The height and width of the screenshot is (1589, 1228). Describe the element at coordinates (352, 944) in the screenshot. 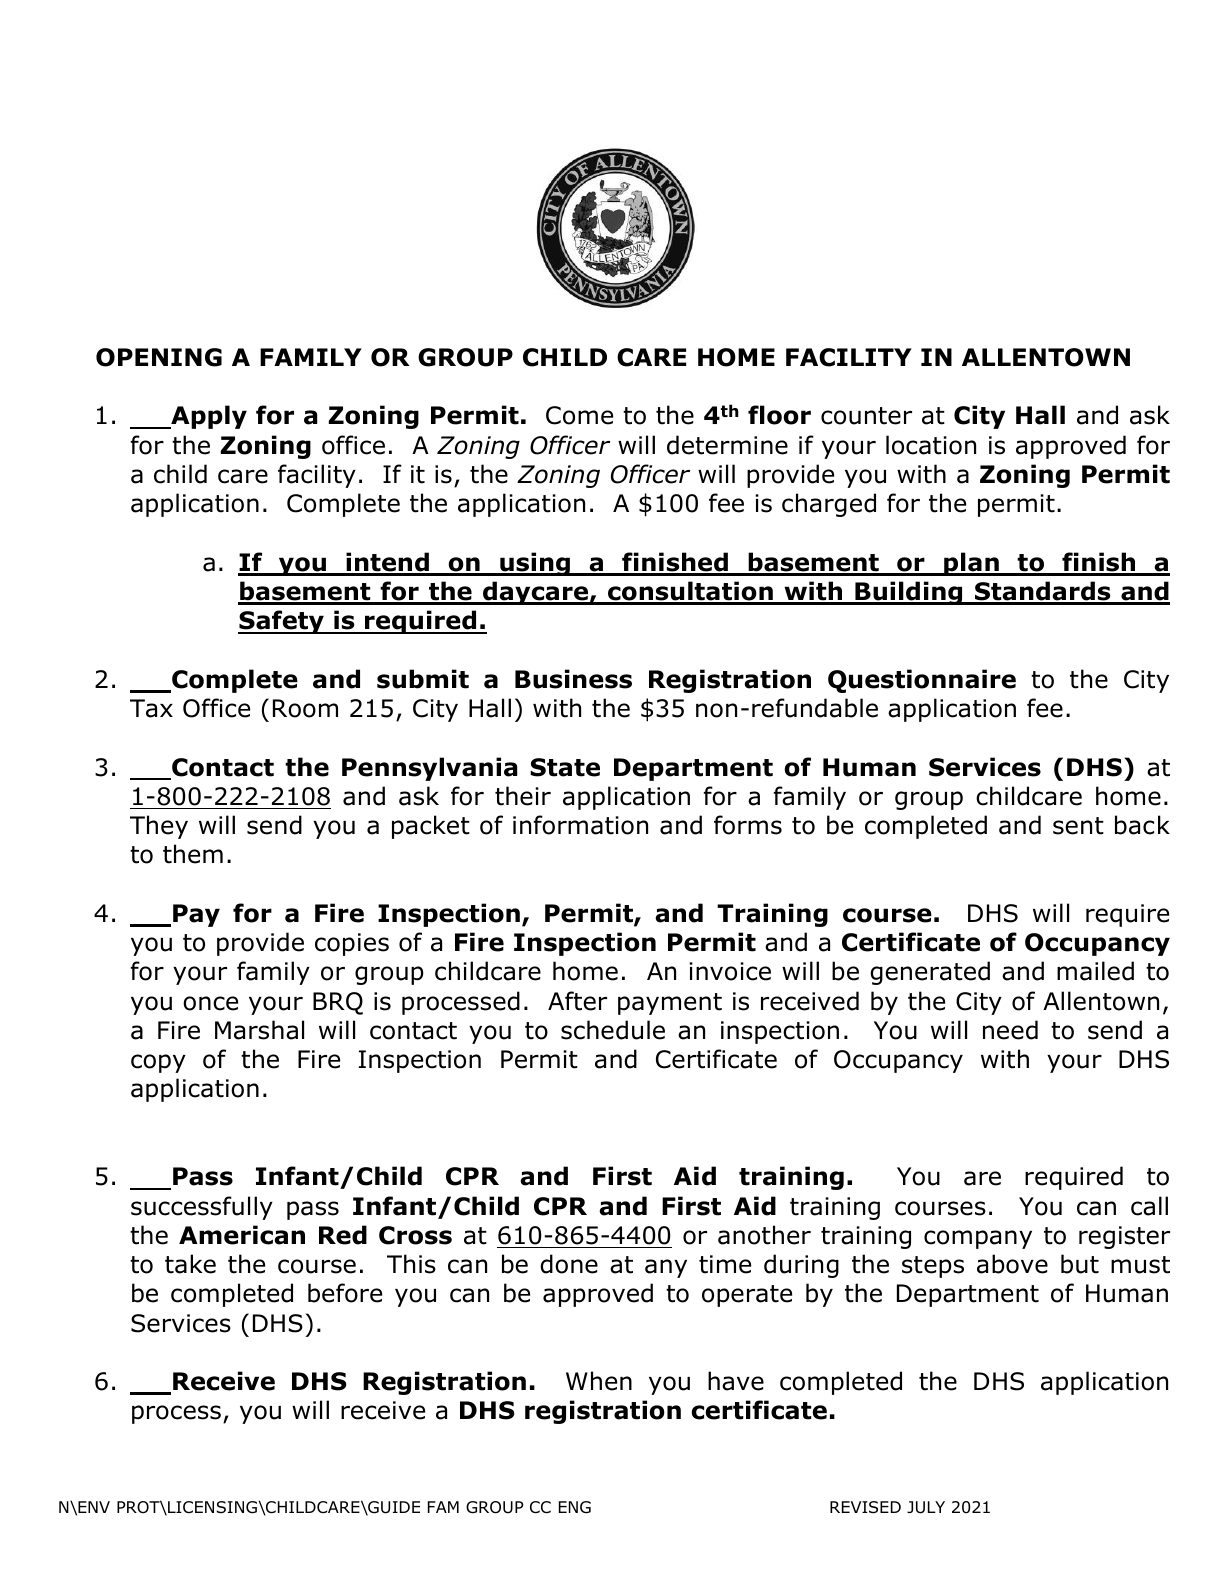

I see `copies` at that location.
